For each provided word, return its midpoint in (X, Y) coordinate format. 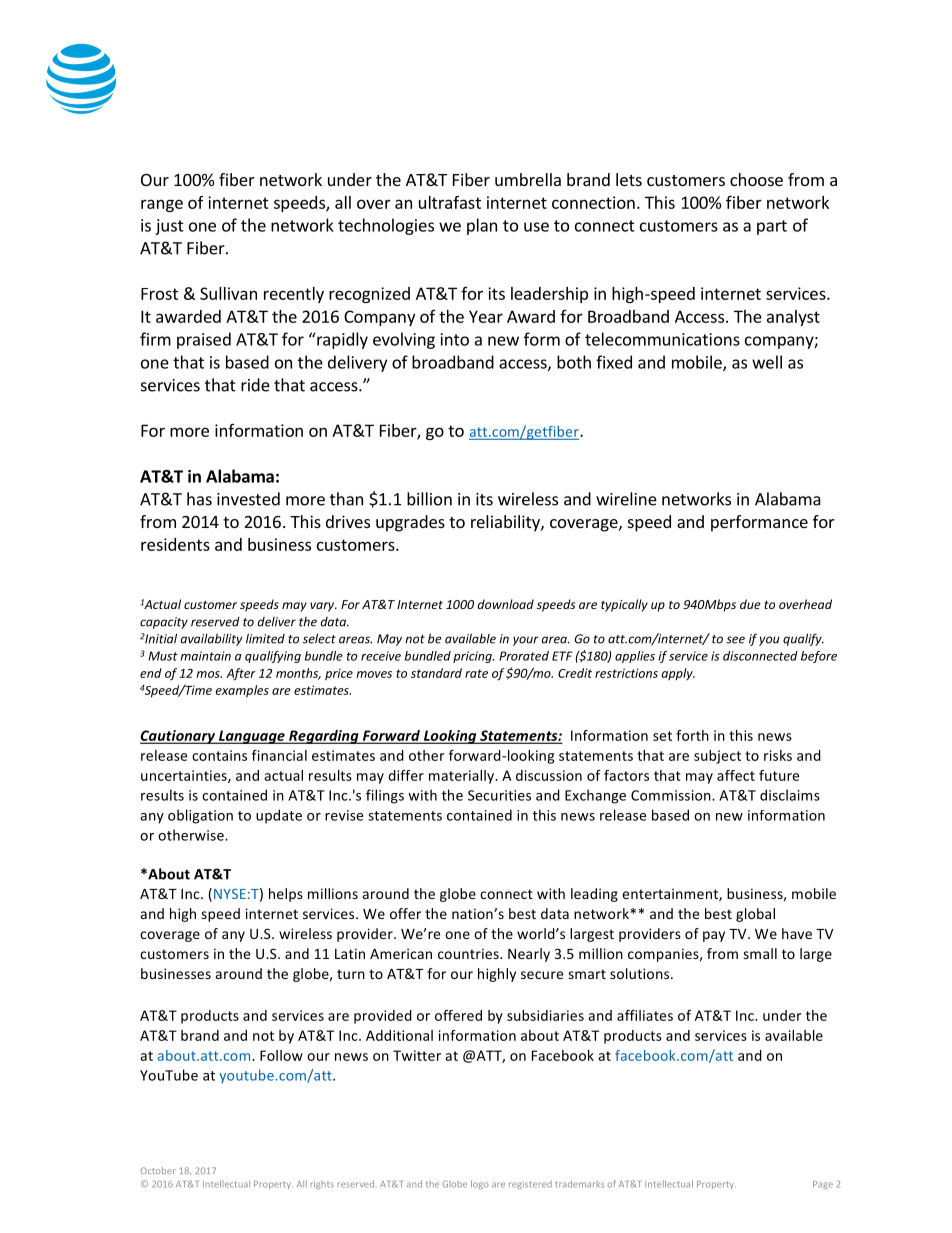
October (158, 1170)
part (772, 227)
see (735, 640)
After (241, 674)
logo (479, 1184)
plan (482, 226)
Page (823, 1185)
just (169, 227)
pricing (473, 657)
